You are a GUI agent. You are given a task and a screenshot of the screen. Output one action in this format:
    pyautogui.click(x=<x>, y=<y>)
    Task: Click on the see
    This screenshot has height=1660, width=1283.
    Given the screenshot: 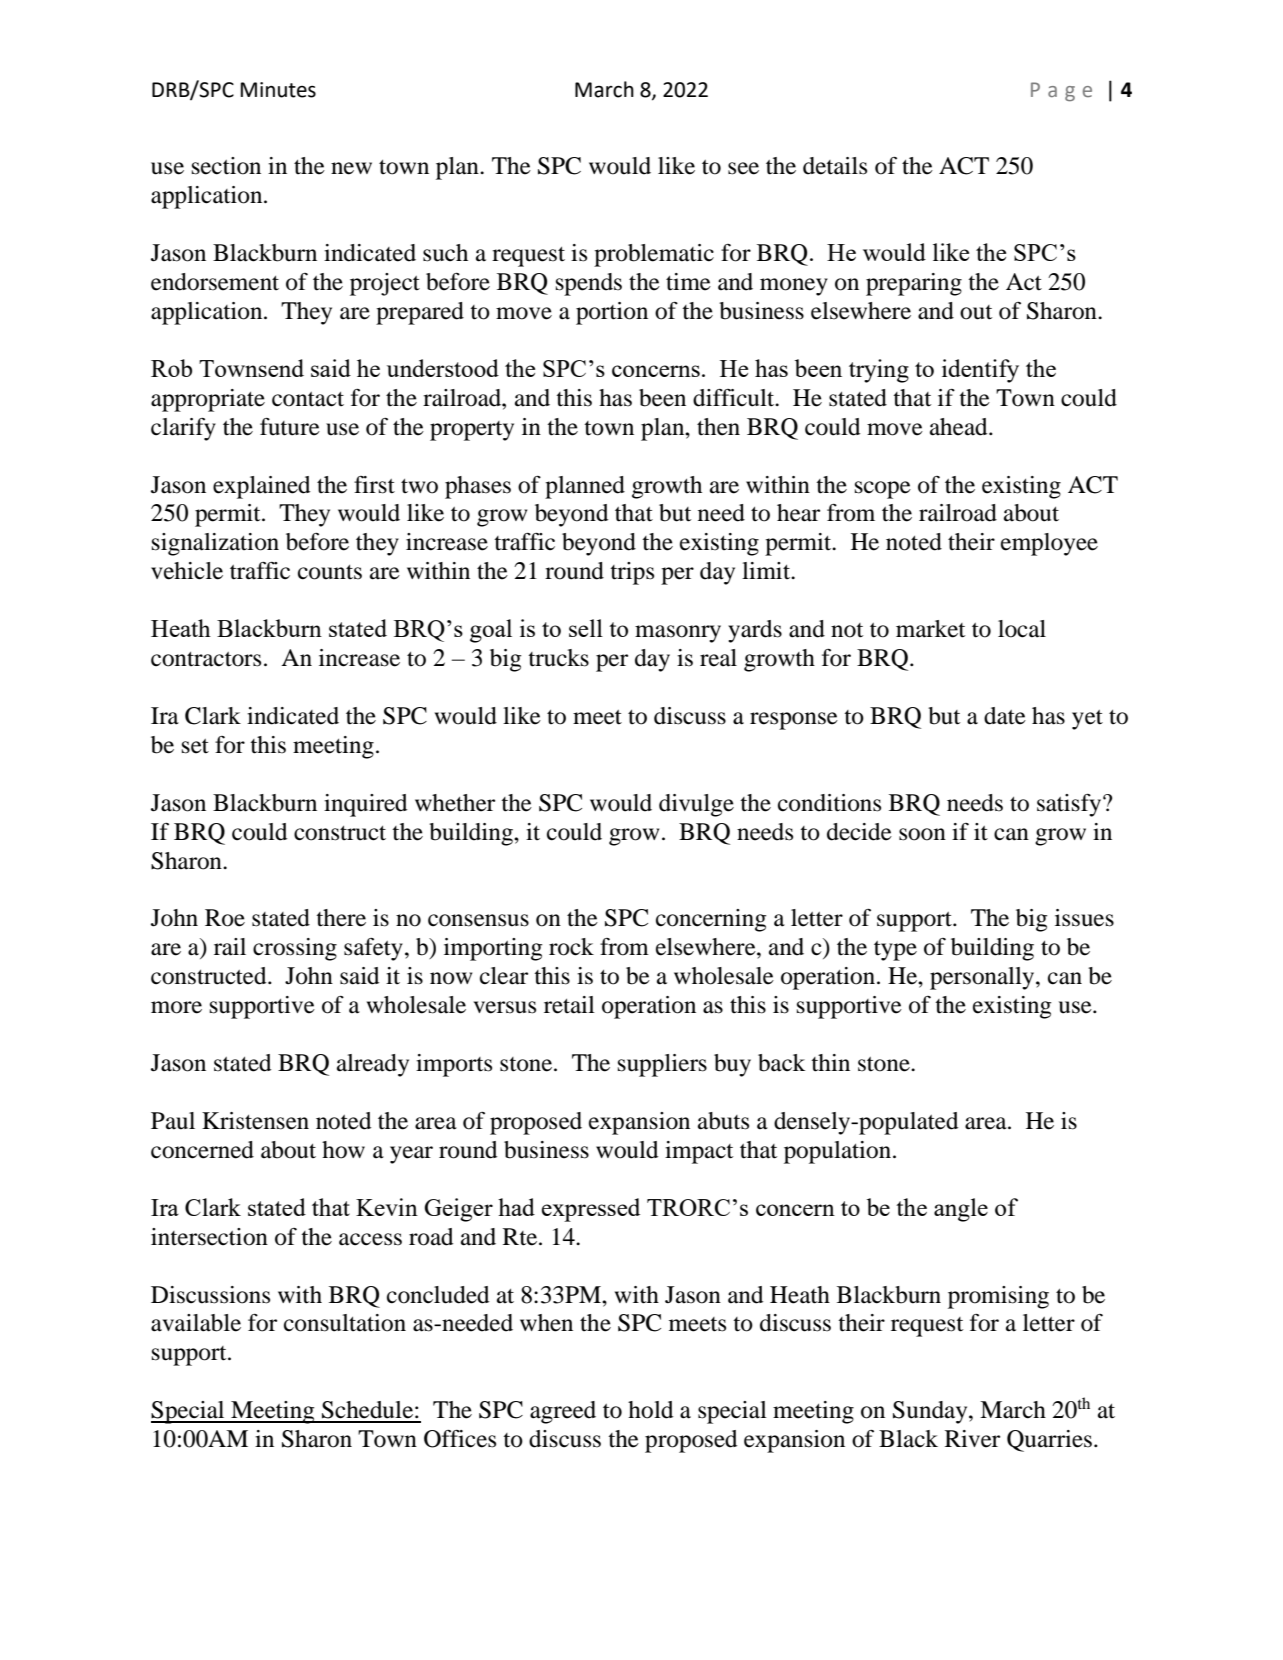 What is the action you would take?
    pyautogui.click(x=743, y=168)
